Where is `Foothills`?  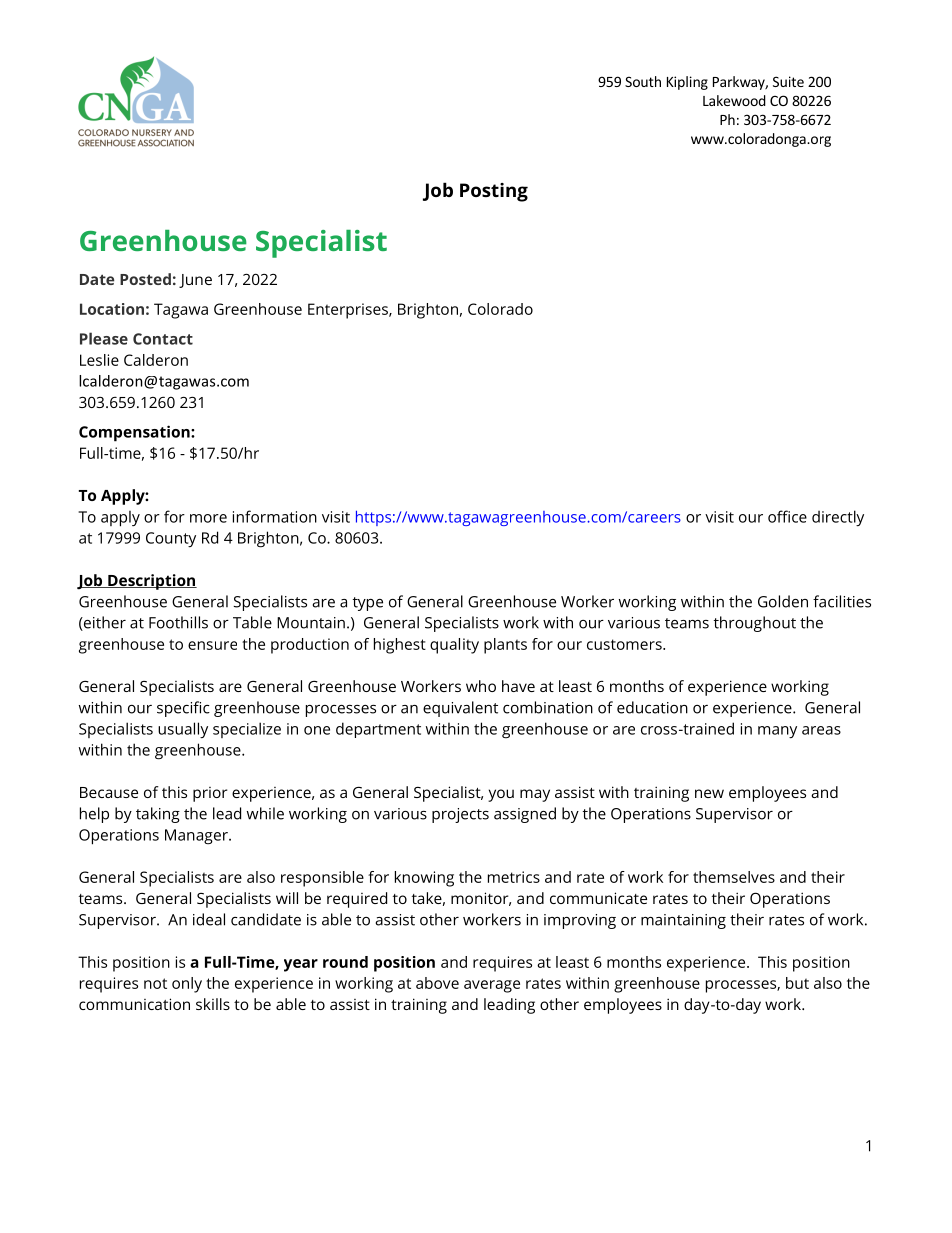
Foothills is located at coordinates (178, 622).
